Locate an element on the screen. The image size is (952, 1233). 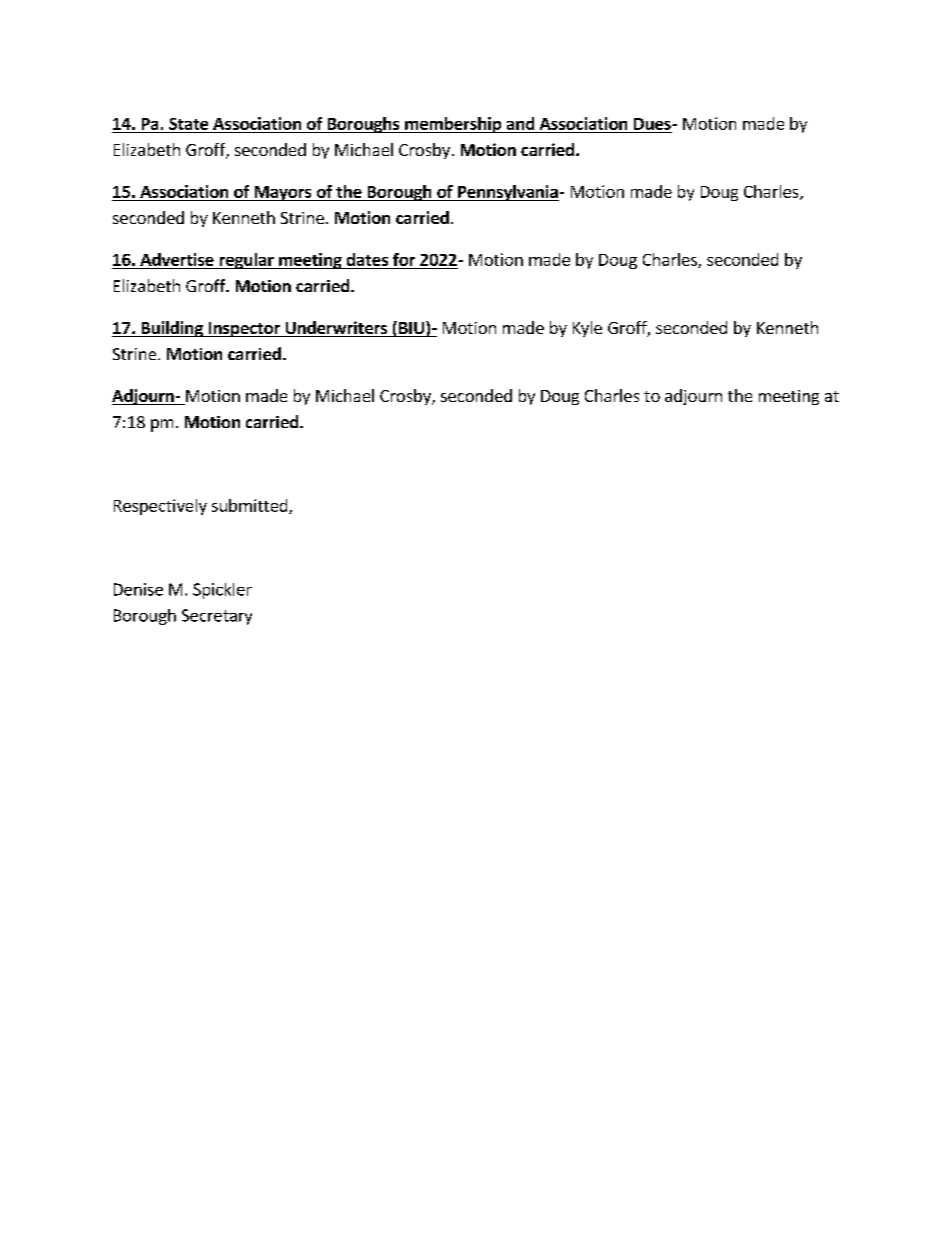
Secretary is located at coordinates (217, 617).
